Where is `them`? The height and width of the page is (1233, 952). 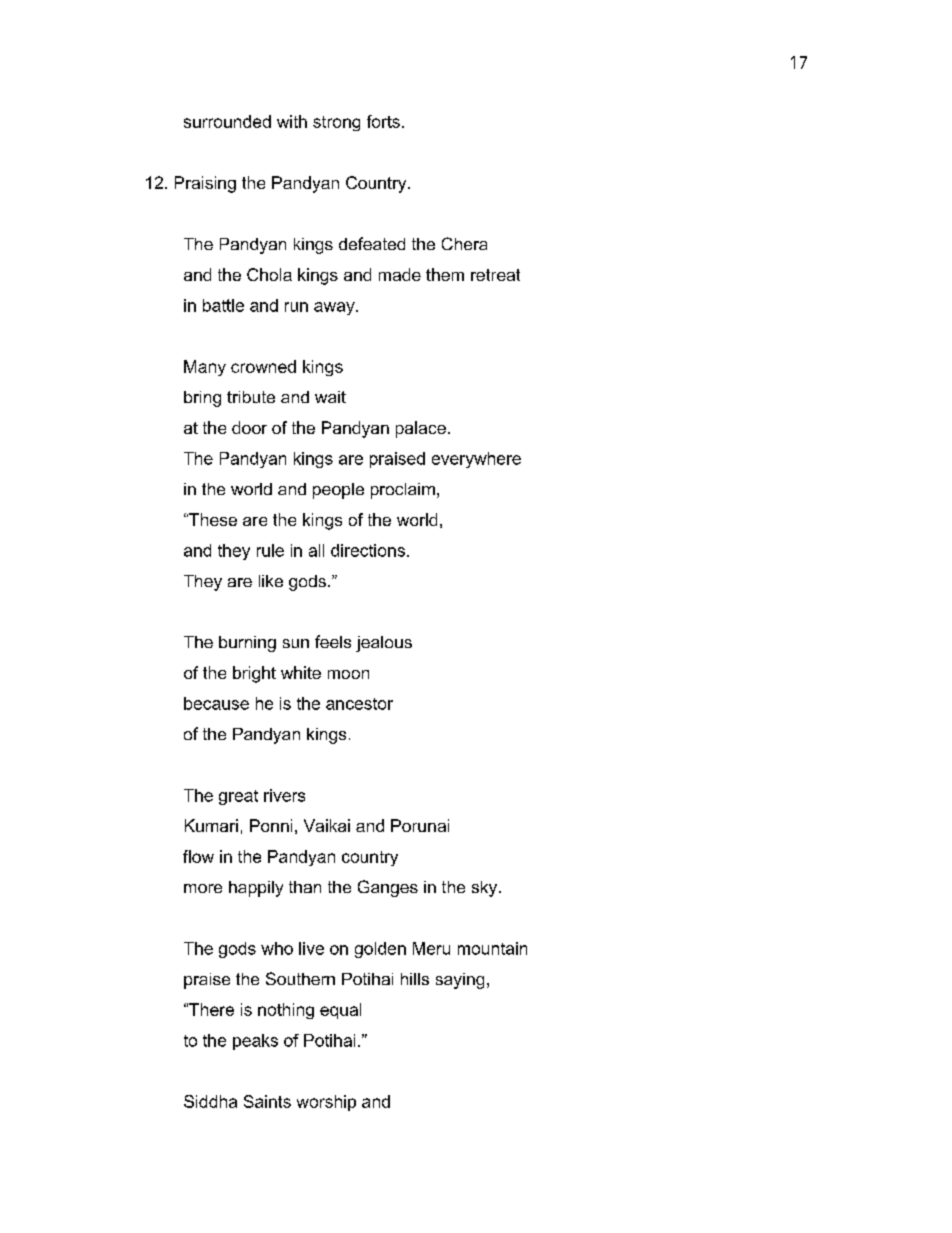
them is located at coordinates (445, 274).
